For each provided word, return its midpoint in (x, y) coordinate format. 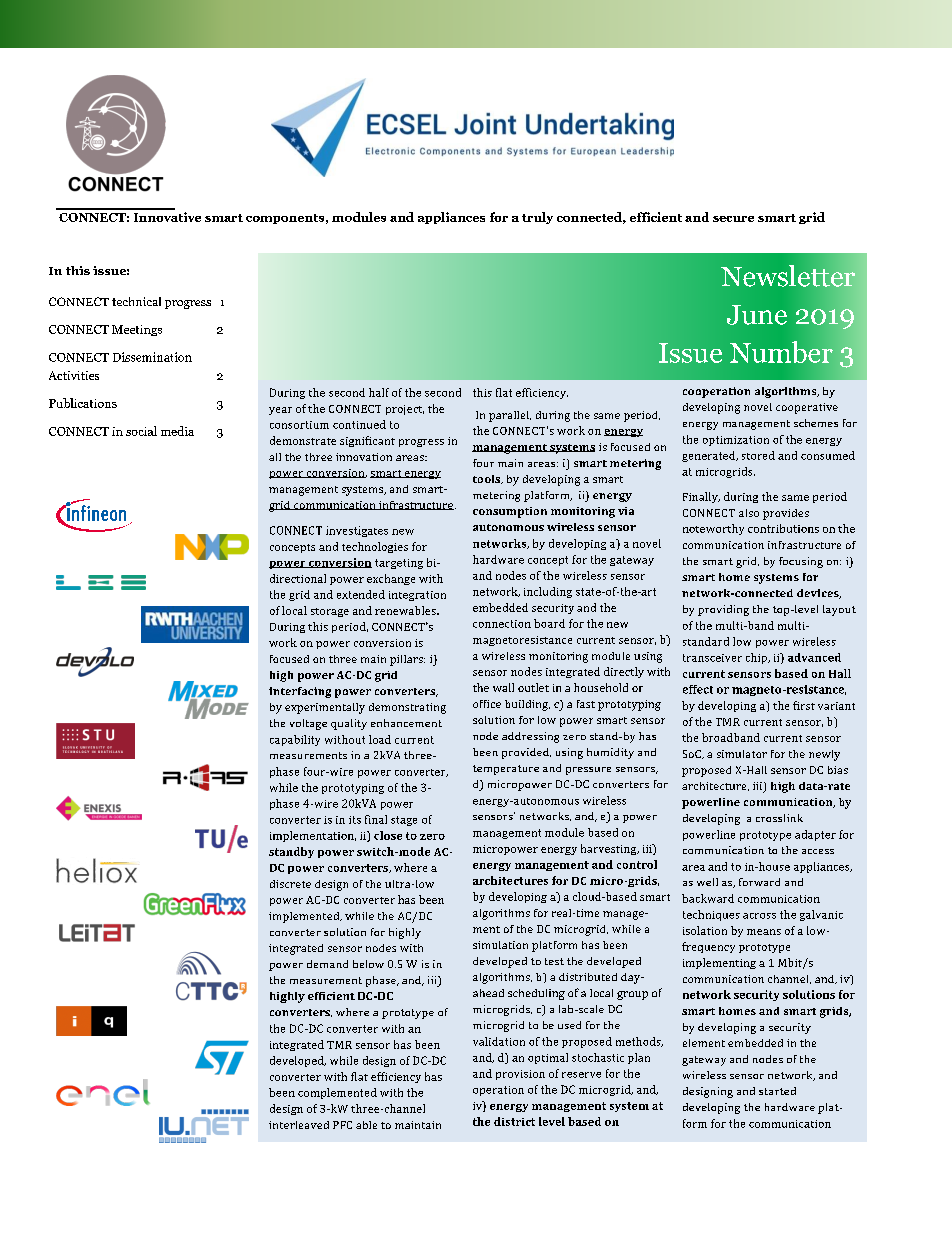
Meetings (137, 330)
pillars (407, 660)
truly (537, 218)
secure (733, 219)
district (514, 1121)
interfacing (300, 692)
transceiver (712, 658)
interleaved (299, 1125)
